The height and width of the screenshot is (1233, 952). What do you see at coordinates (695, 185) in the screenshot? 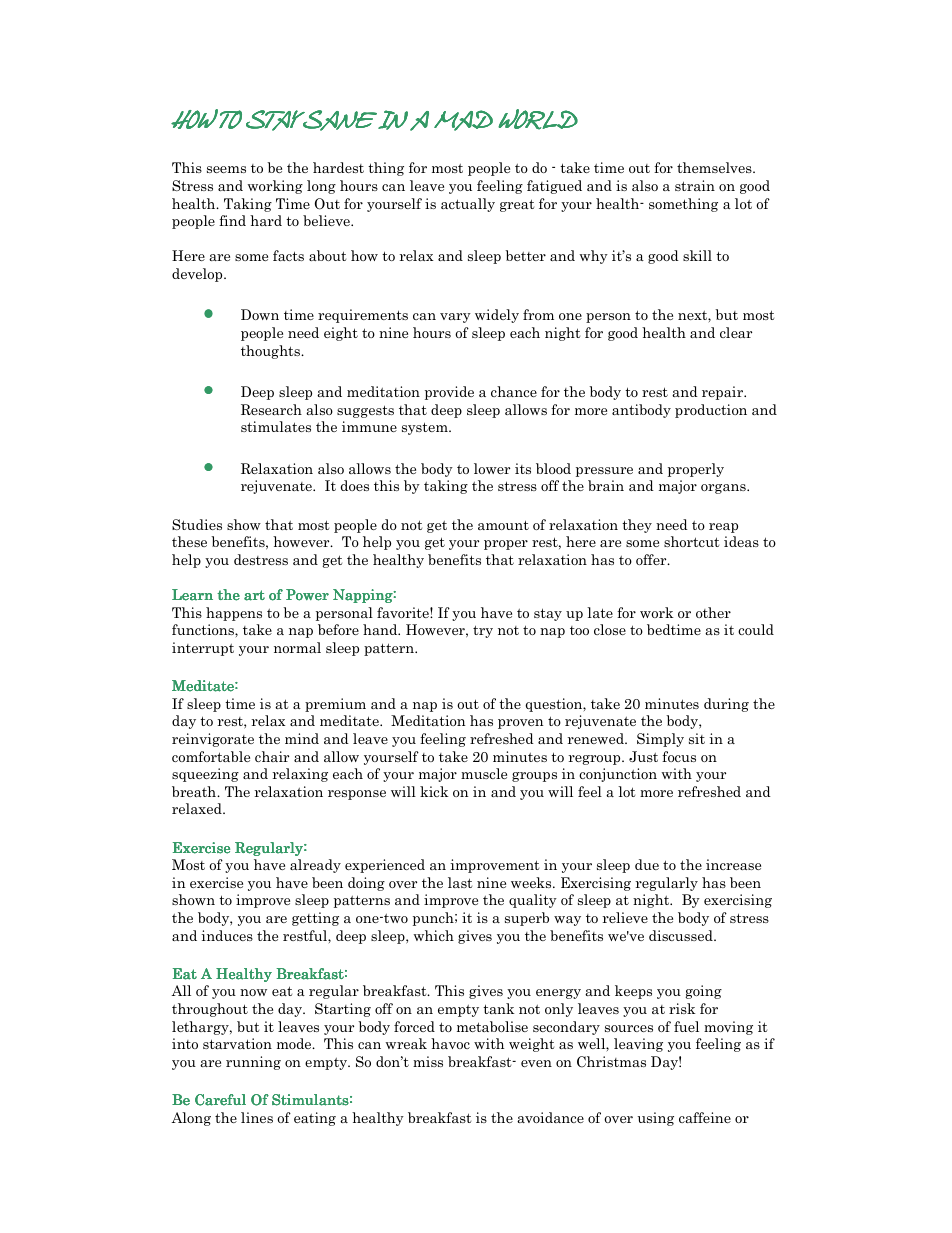
I see `strain` at bounding box center [695, 185].
